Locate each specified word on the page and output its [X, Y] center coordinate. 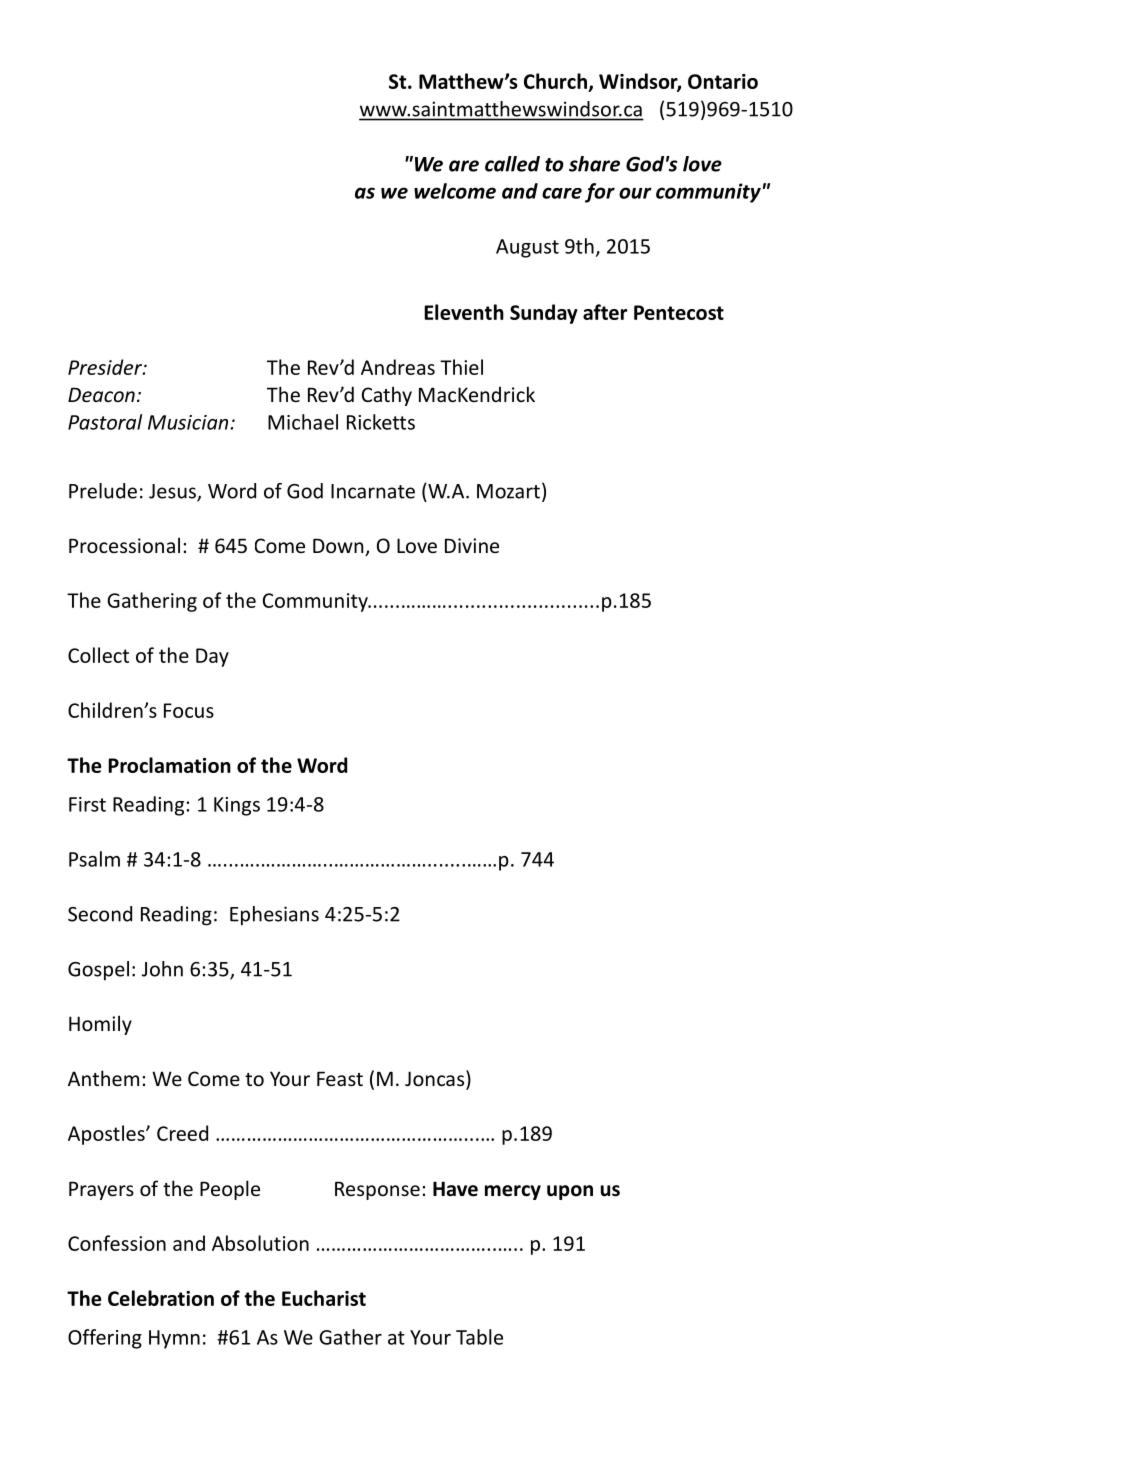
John [162, 969]
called [512, 164]
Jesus [173, 492]
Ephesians [274, 916]
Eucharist [324, 1298]
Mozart [508, 491]
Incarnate [373, 491]
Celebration [161, 1298]
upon [570, 1192]
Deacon [101, 394]
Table [479, 1337]
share [594, 164]
